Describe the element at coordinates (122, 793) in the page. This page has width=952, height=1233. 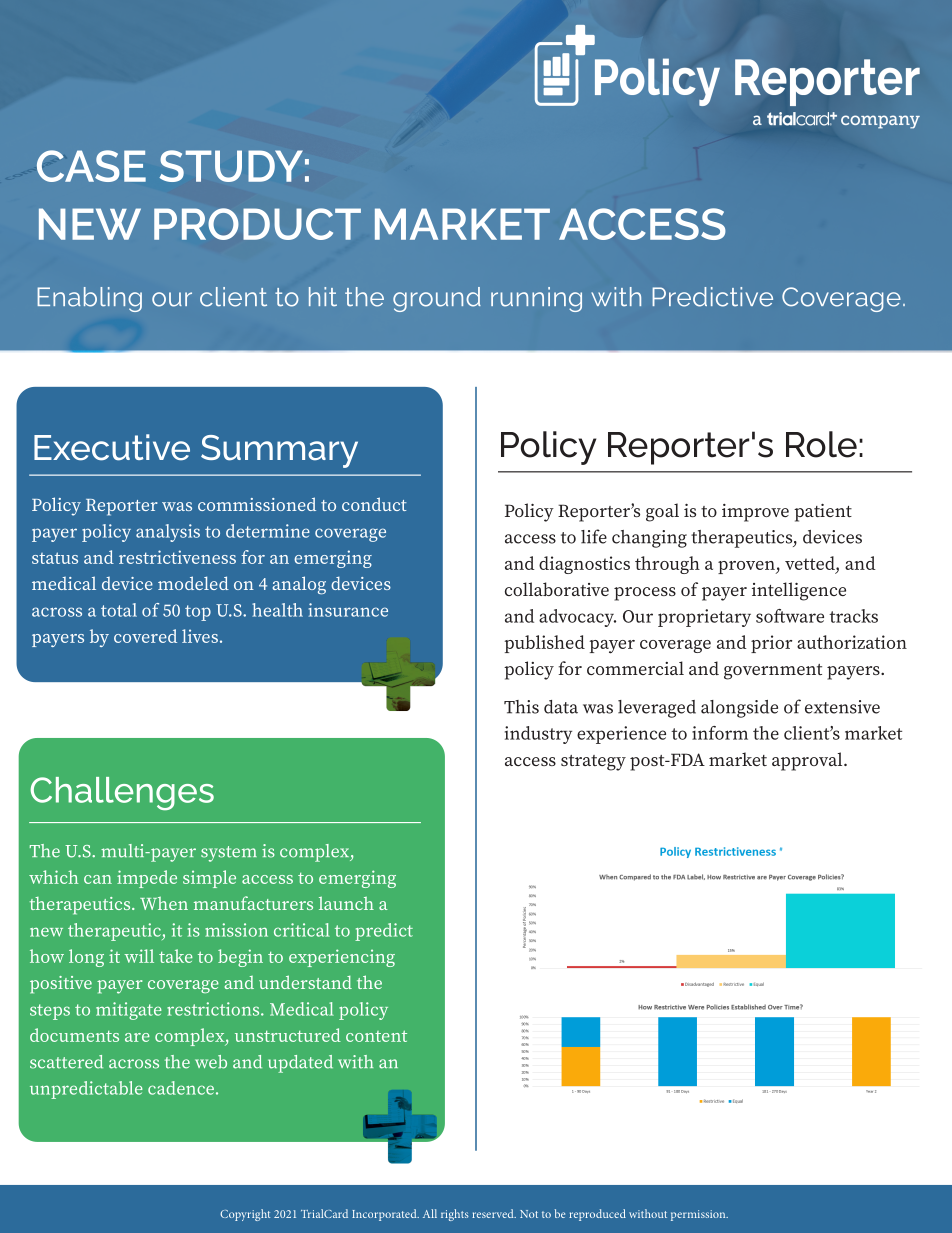
I see `Challenges` at that location.
